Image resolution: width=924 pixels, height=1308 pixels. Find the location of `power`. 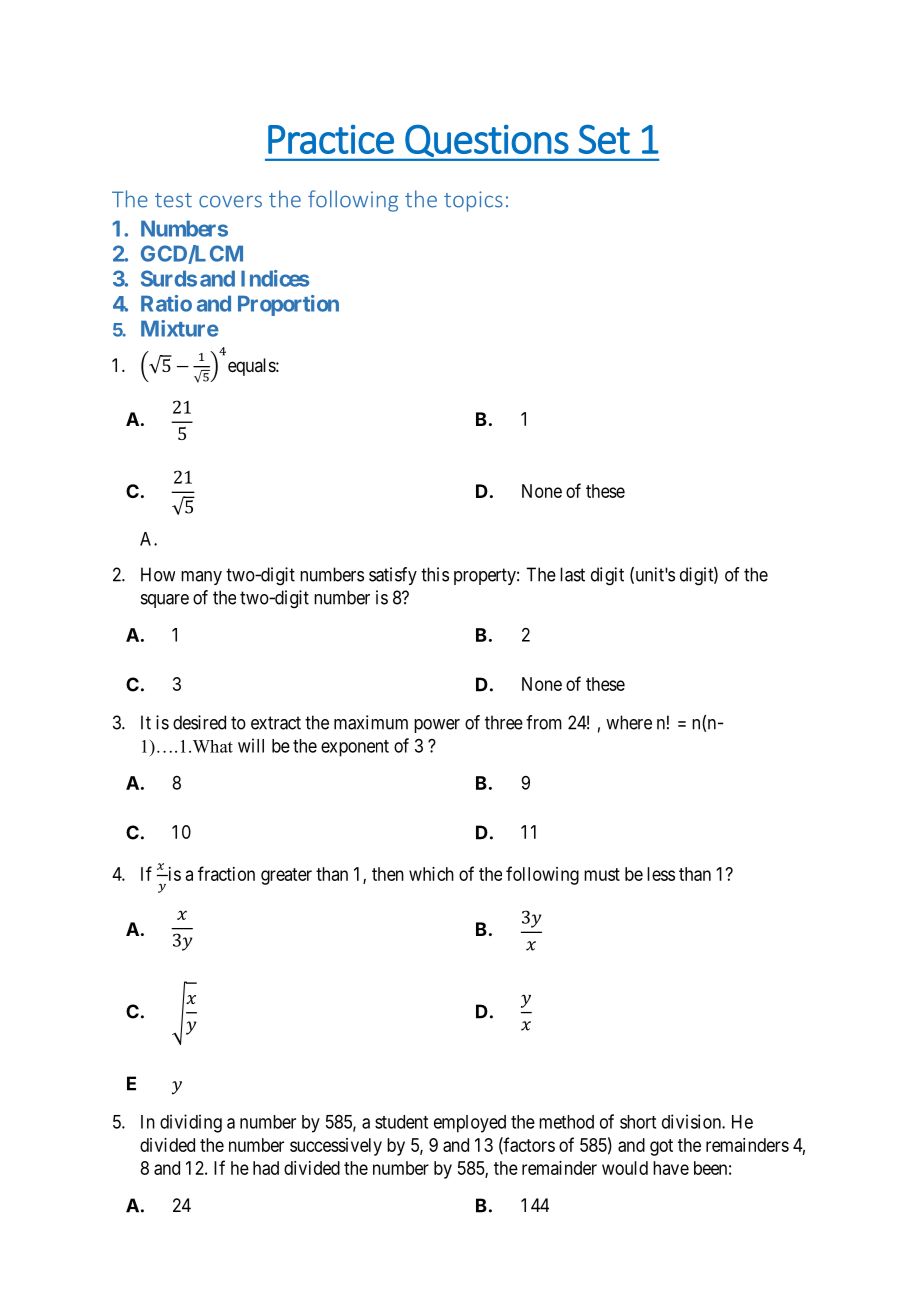

power is located at coordinates (437, 726).
